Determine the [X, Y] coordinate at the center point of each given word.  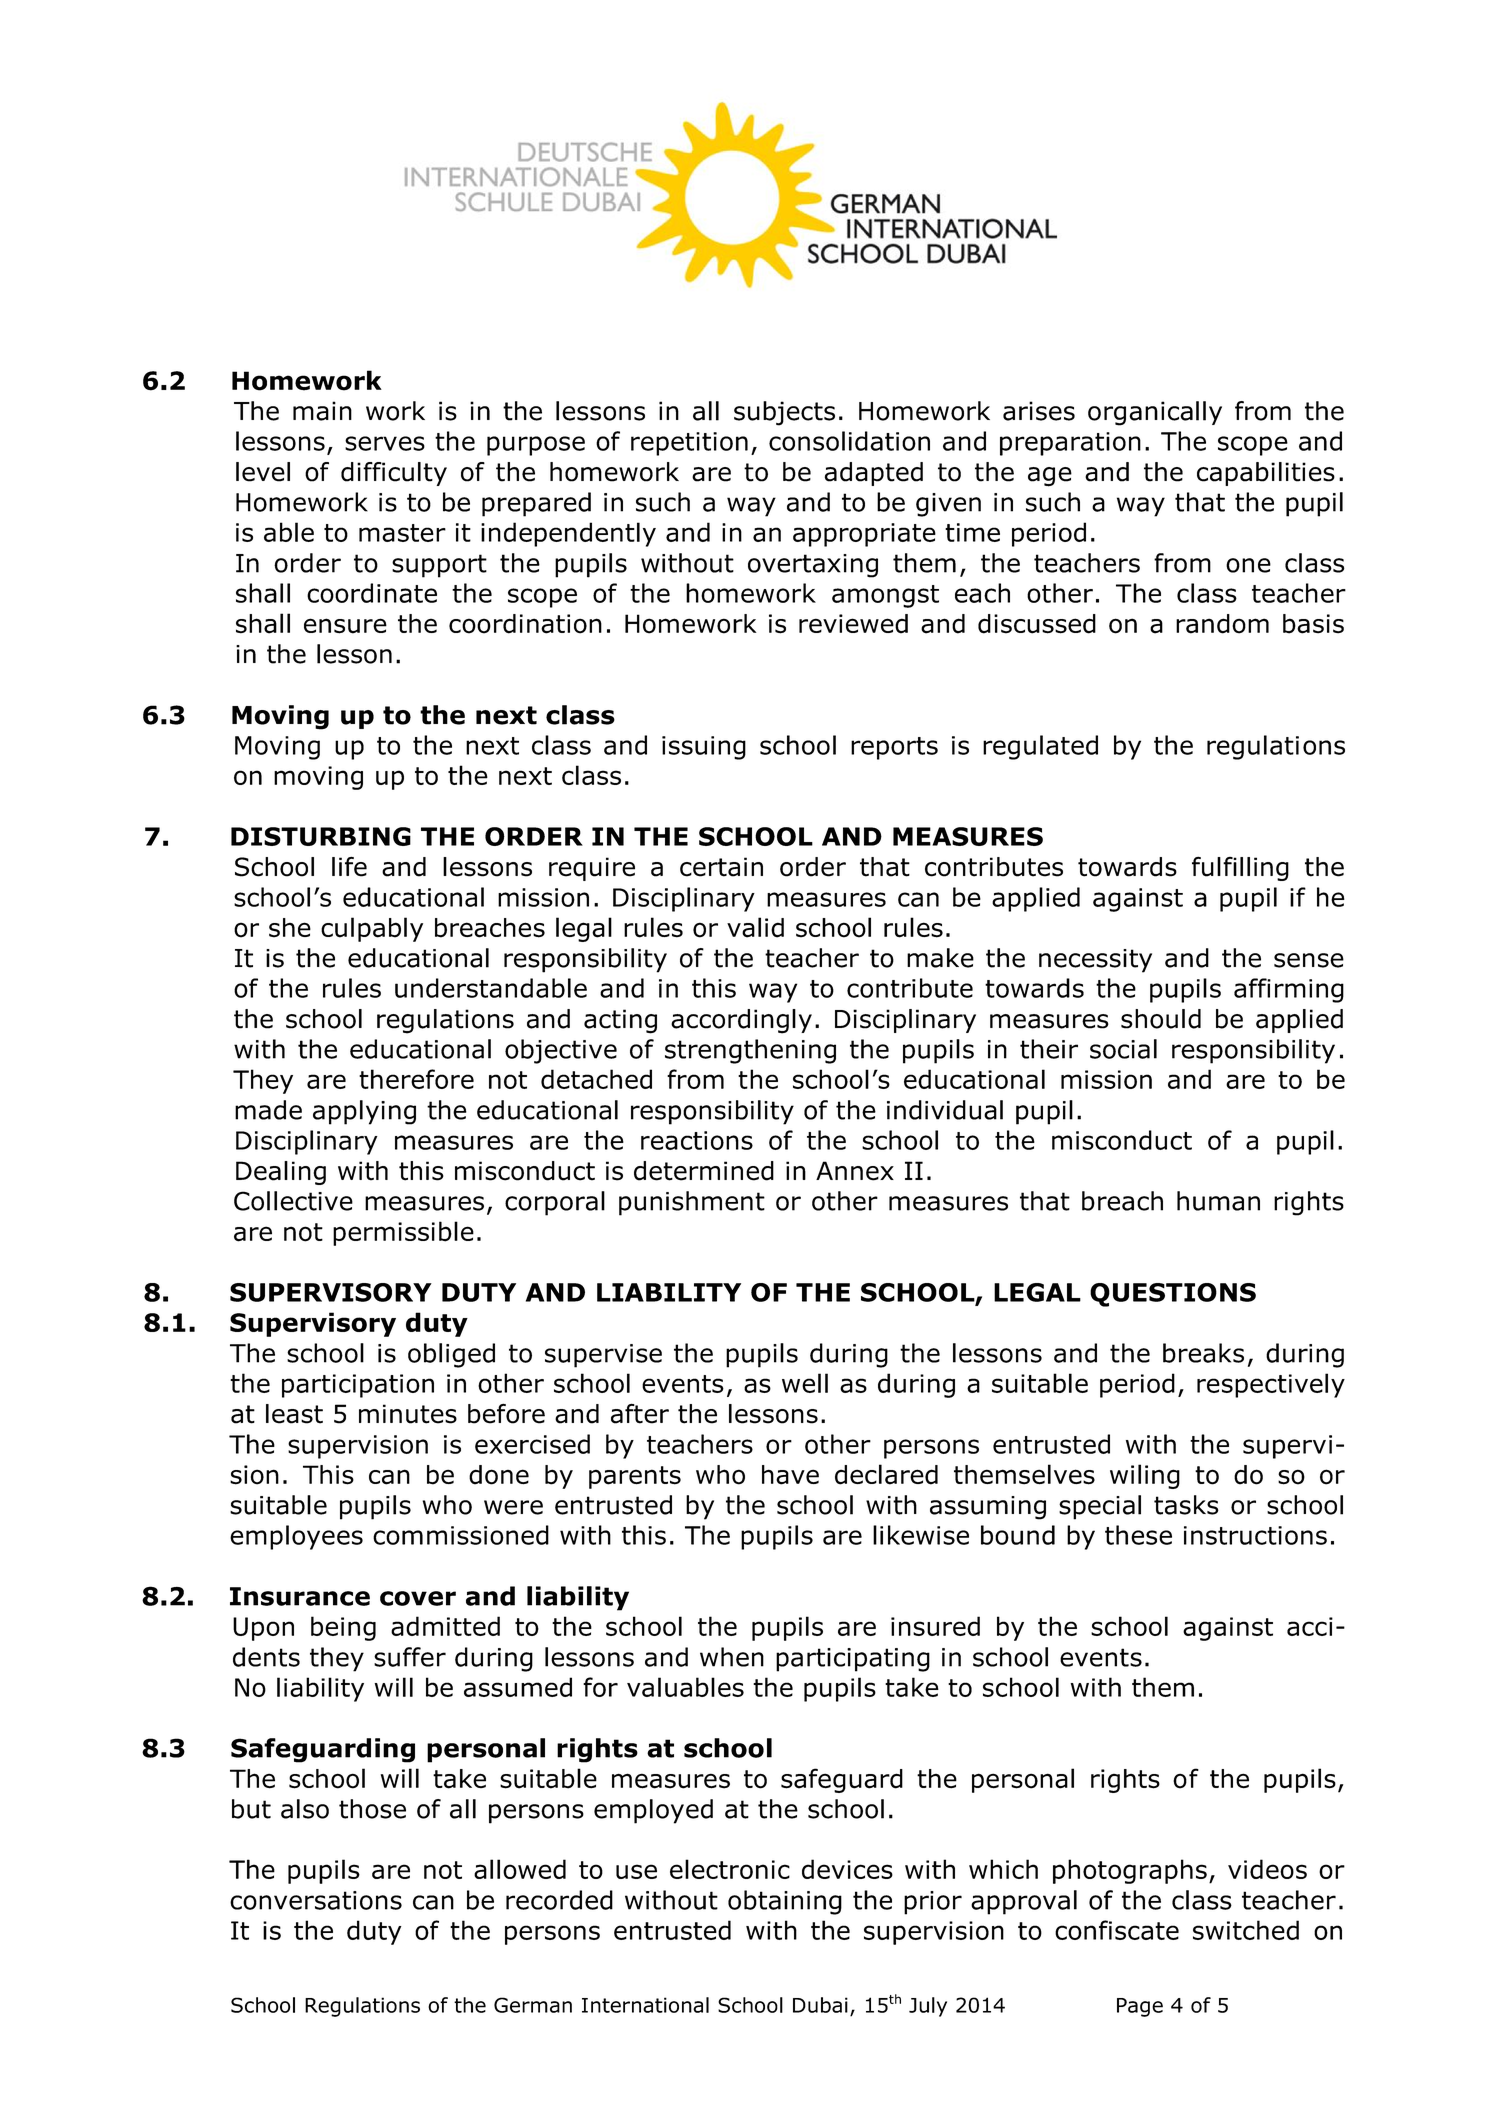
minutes [408, 1414]
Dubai [820, 2005]
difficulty [394, 474]
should [1161, 1019]
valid [755, 927]
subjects [784, 413]
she [290, 928]
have [790, 1475]
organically [1155, 413]
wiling [1145, 1476]
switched [1246, 1930]
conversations [316, 1900]
